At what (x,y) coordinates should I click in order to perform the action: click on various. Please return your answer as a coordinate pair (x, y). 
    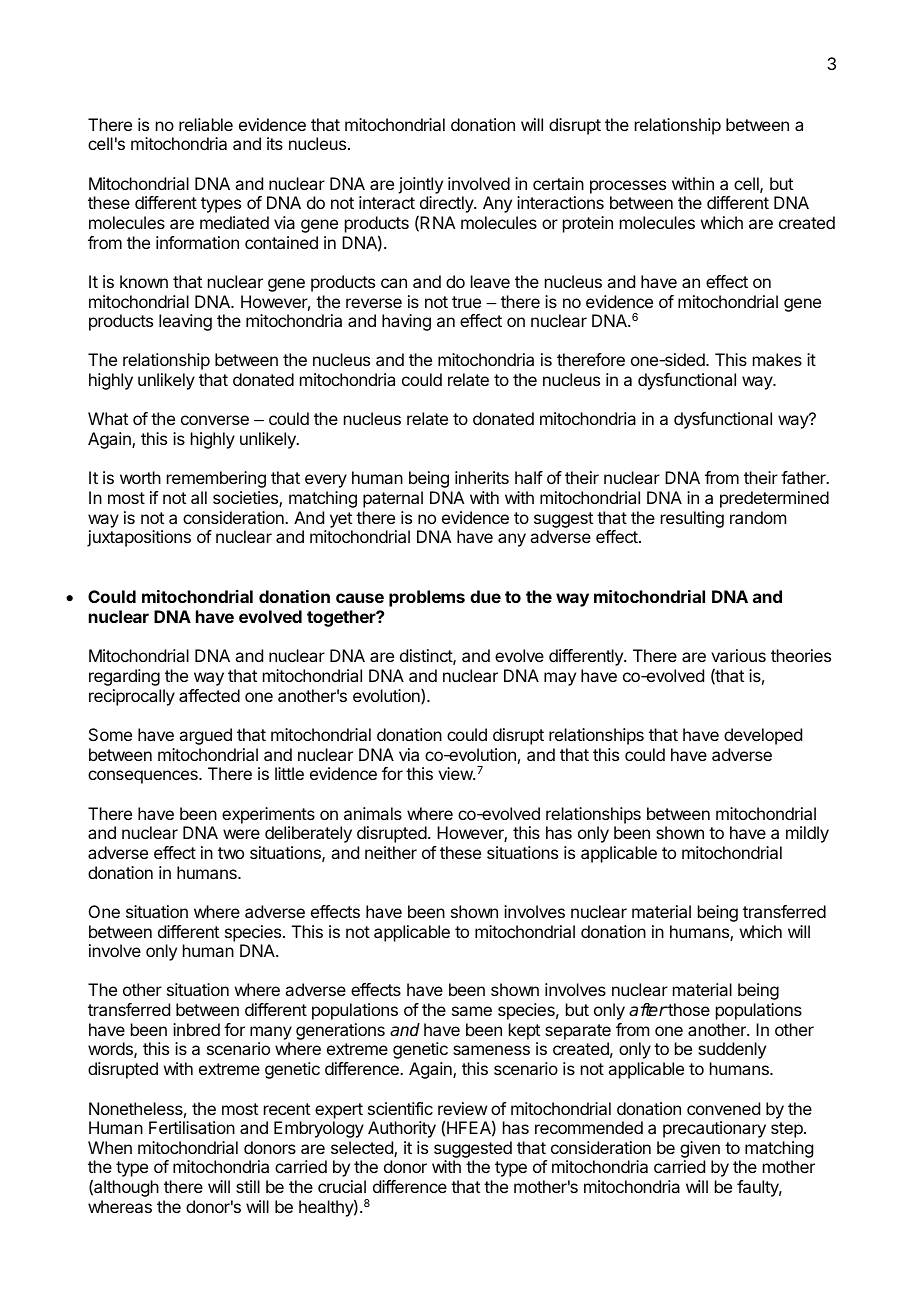
    Looking at the image, I should click on (738, 655).
